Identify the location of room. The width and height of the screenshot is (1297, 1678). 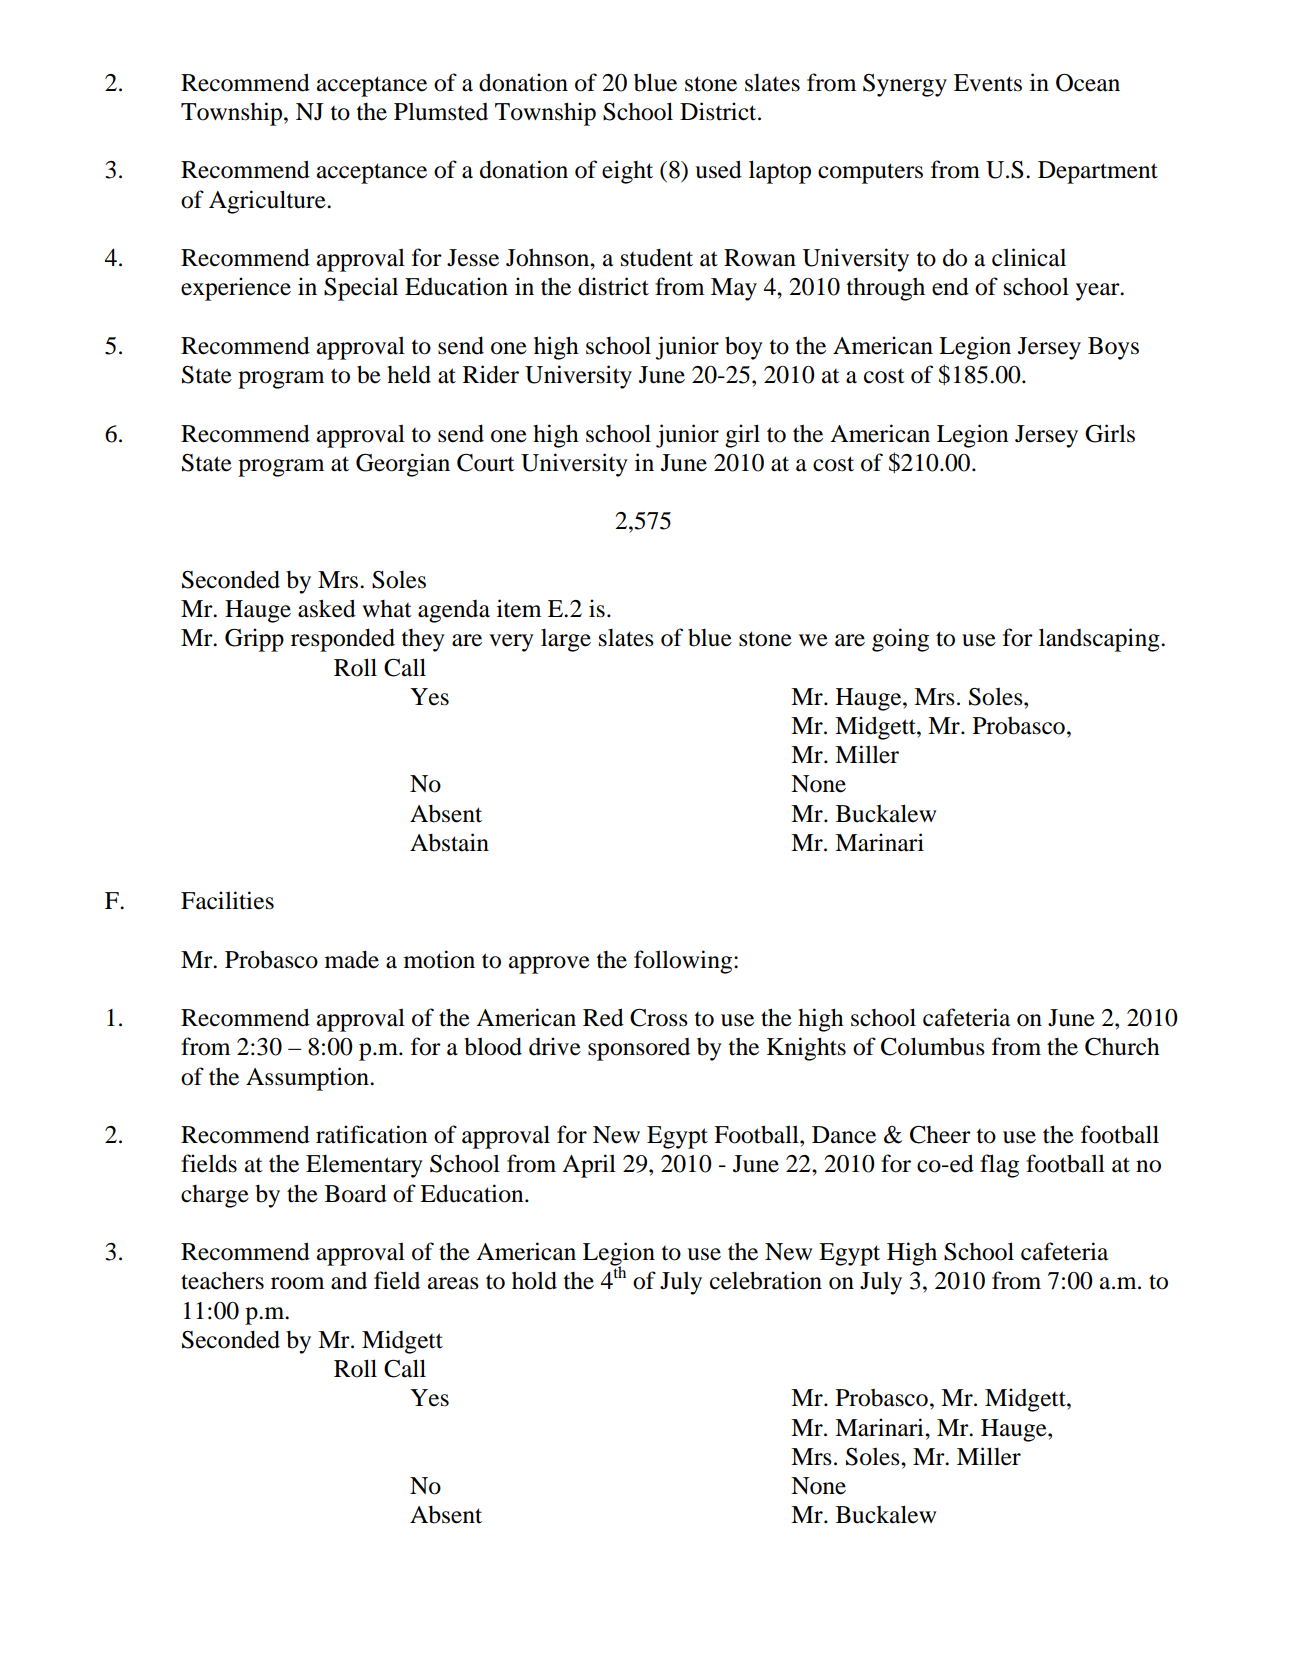
(297, 1283).
